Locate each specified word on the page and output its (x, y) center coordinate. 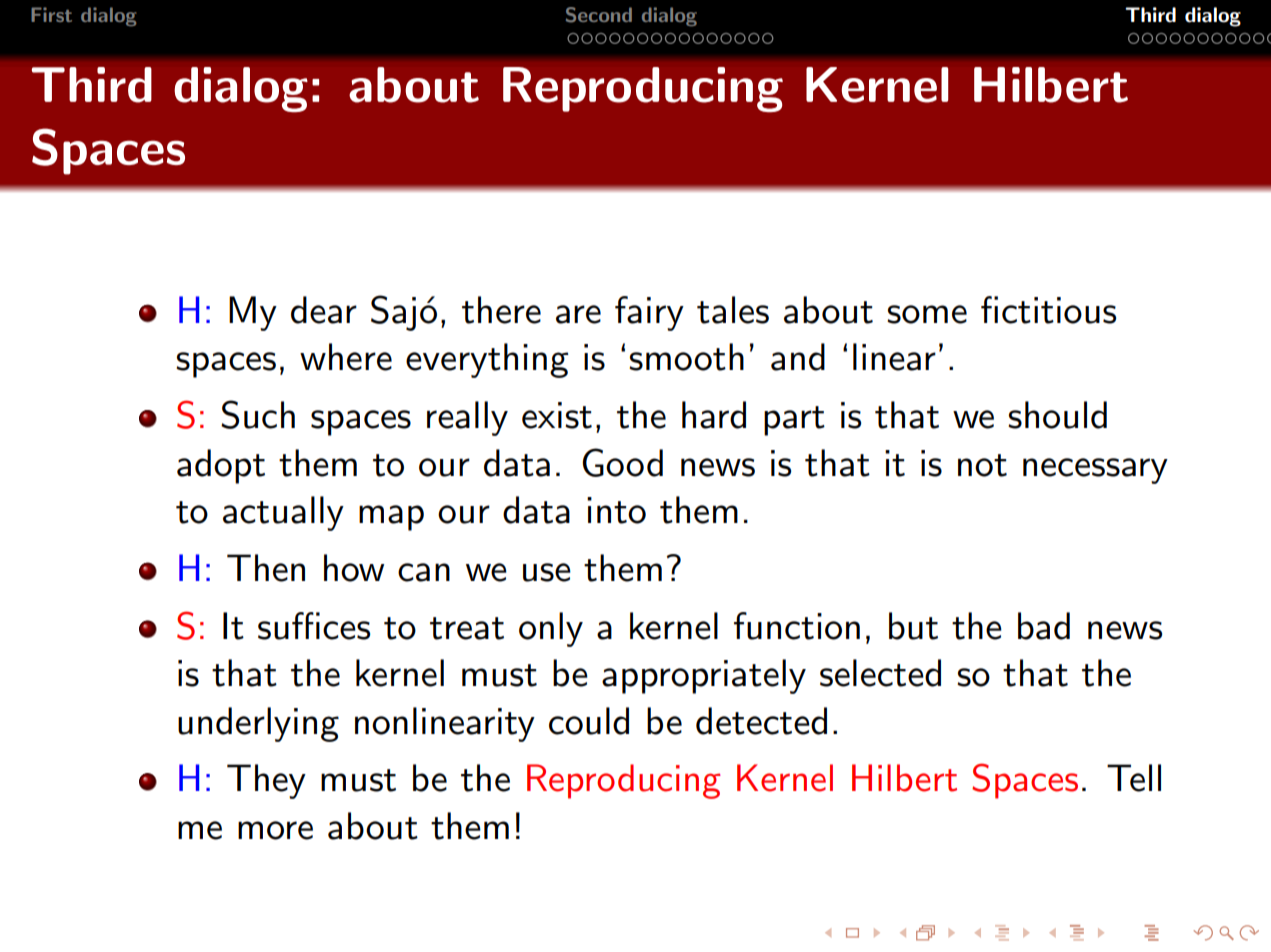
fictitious (1048, 310)
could (589, 721)
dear (324, 310)
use (547, 572)
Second (599, 15)
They (266, 781)
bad (1044, 626)
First (51, 14)
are (578, 314)
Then (266, 568)
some (927, 314)
